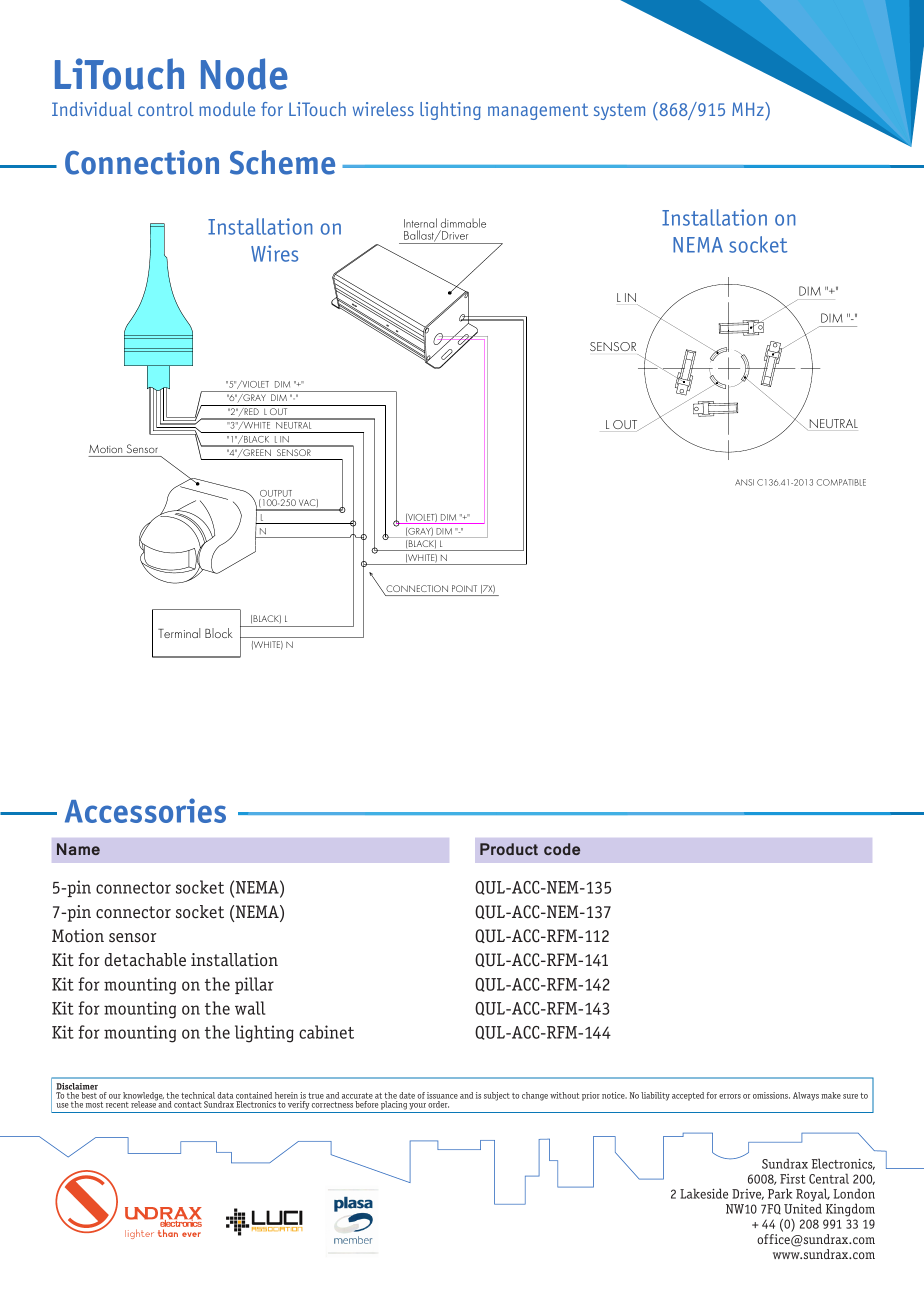 Image resolution: width=924 pixels, height=1297 pixels. What do you see at coordinates (619, 111) in the page?
I see `system` at bounding box center [619, 111].
